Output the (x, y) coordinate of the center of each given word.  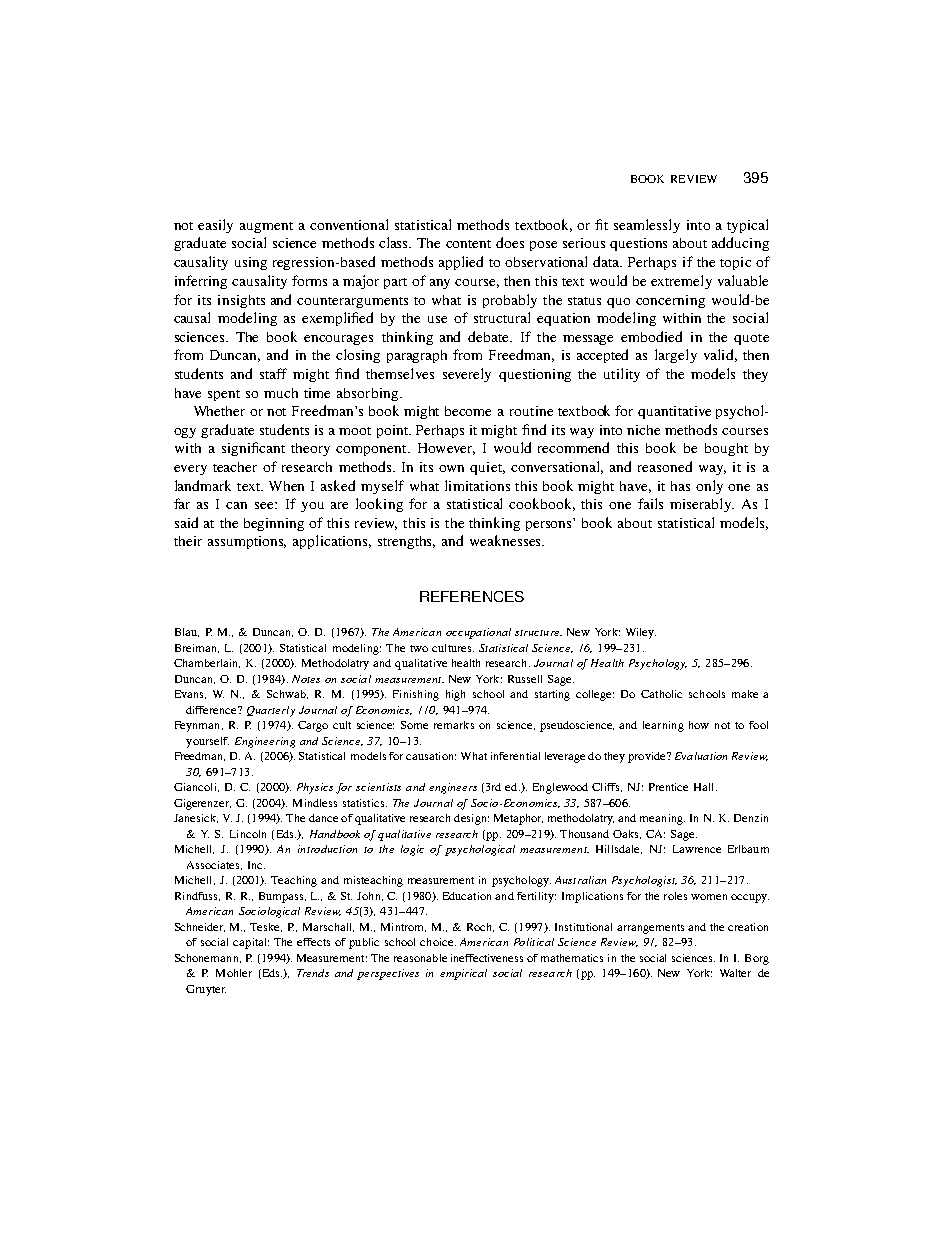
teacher (235, 467)
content (468, 244)
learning (663, 726)
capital (251, 943)
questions (638, 244)
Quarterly (271, 711)
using (251, 263)
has (680, 486)
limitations (477, 485)
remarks (454, 725)
